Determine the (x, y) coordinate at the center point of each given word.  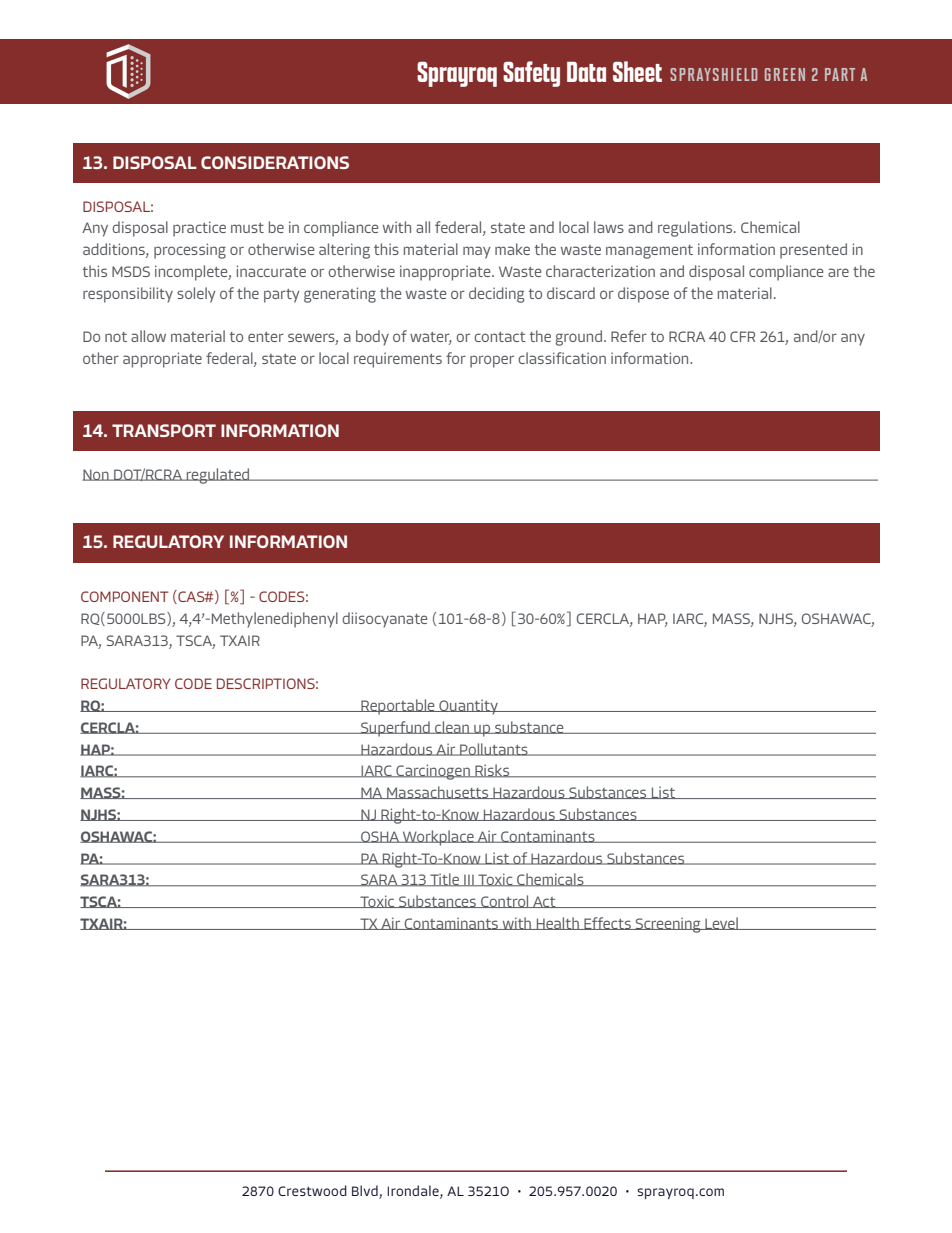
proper (492, 361)
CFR (742, 336)
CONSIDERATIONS (275, 162)
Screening (668, 925)
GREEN (785, 74)
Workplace (438, 838)
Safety (531, 74)
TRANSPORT (164, 430)
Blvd (366, 1192)
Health (557, 923)
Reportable (398, 707)
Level (721, 923)
